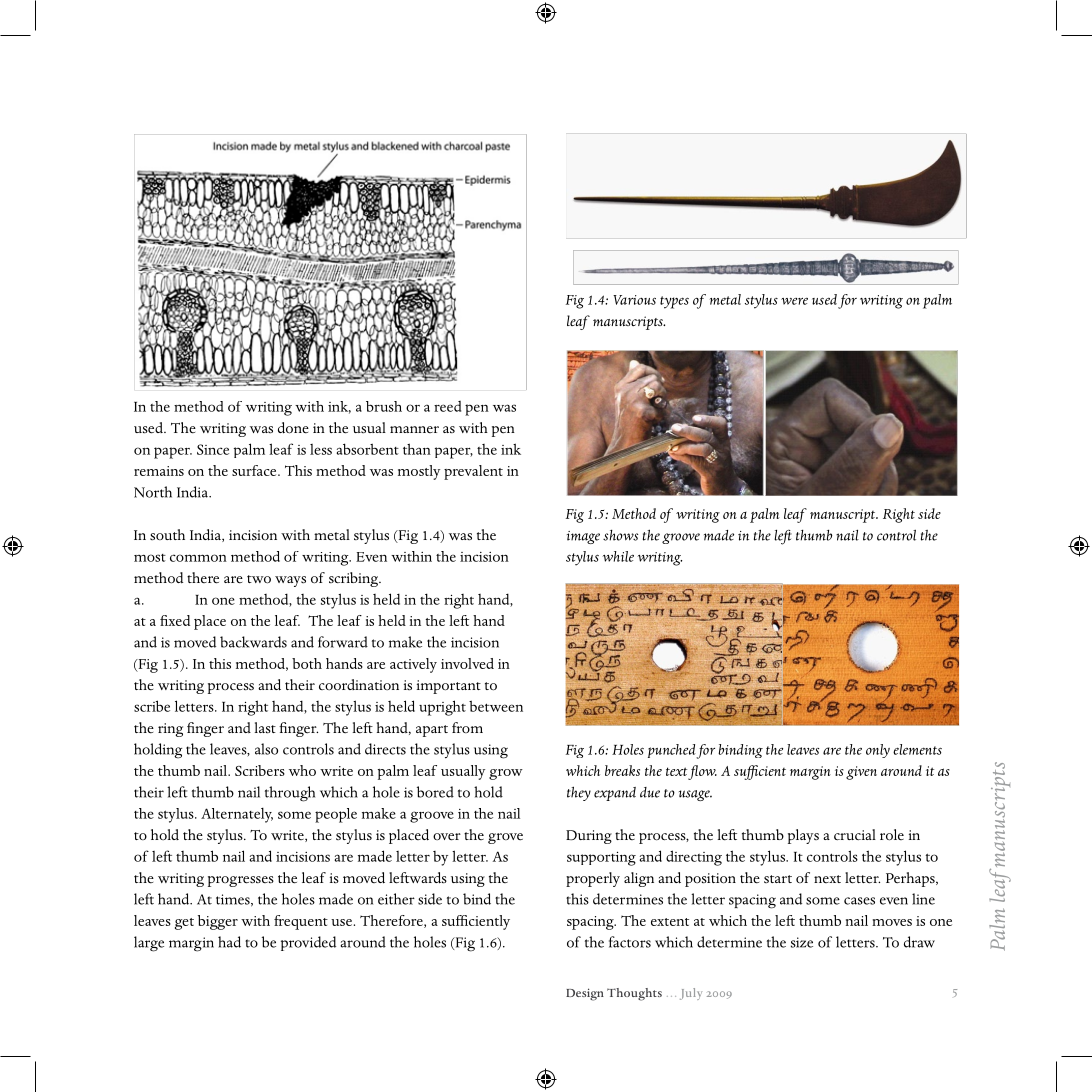 The height and width of the screenshot is (1092, 1092). Describe the element at coordinates (878, 751) in the screenshot. I see `only` at that location.
